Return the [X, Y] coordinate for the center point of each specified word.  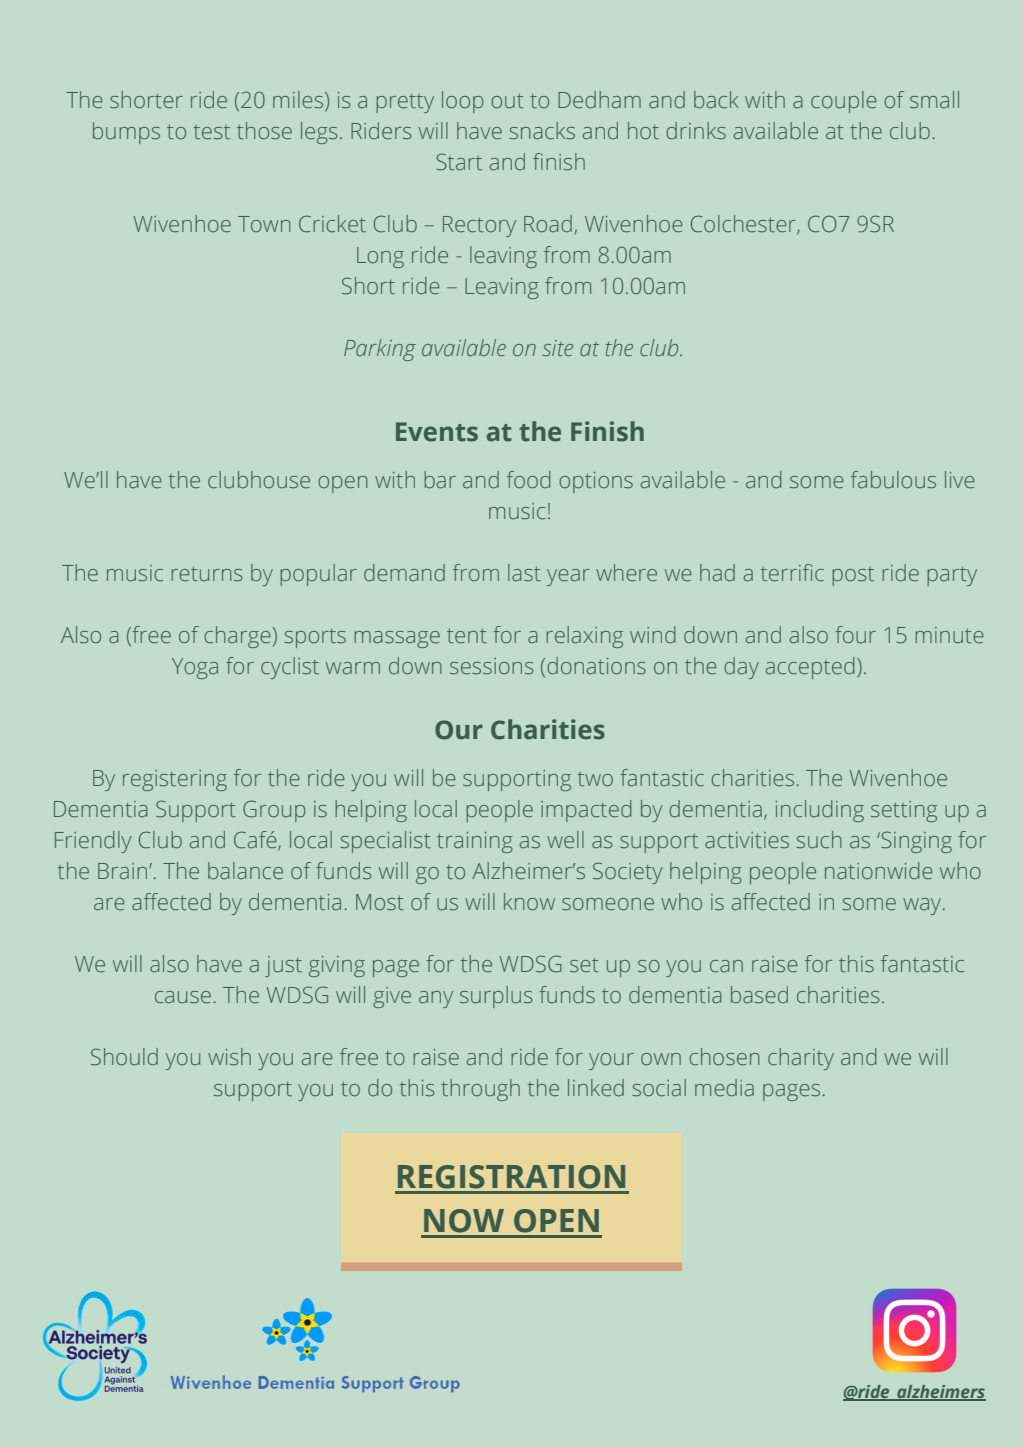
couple [843, 102]
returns [206, 573]
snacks [542, 130]
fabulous [893, 479]
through [480, 1090]
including [820, 811]
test [212, 132]
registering [175, 780]
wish [229, 1056]
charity [801, 1059]
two [595, 779]
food [528, 479]
